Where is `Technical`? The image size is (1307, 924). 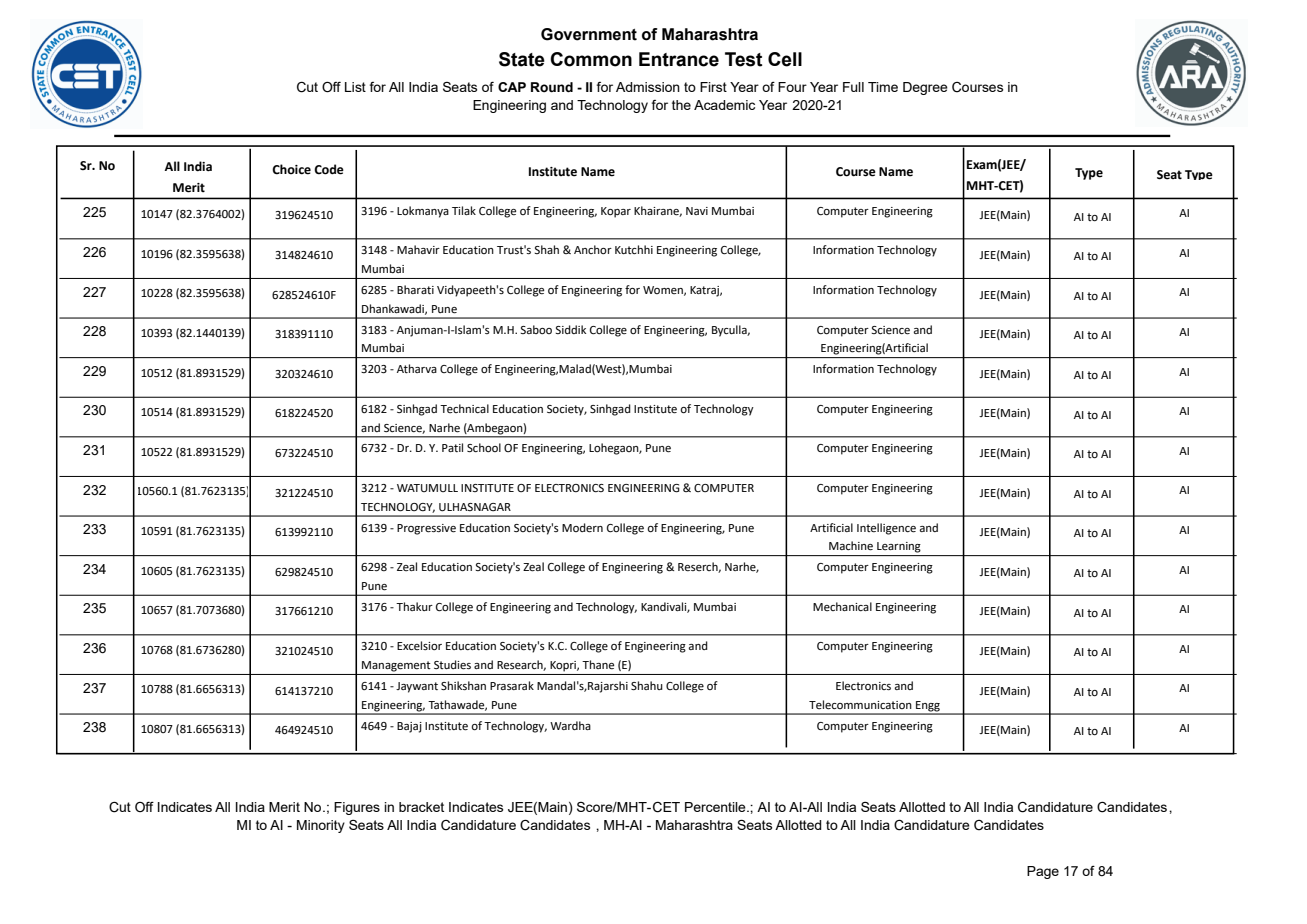
Technical is located at coordinates (464, 408).
